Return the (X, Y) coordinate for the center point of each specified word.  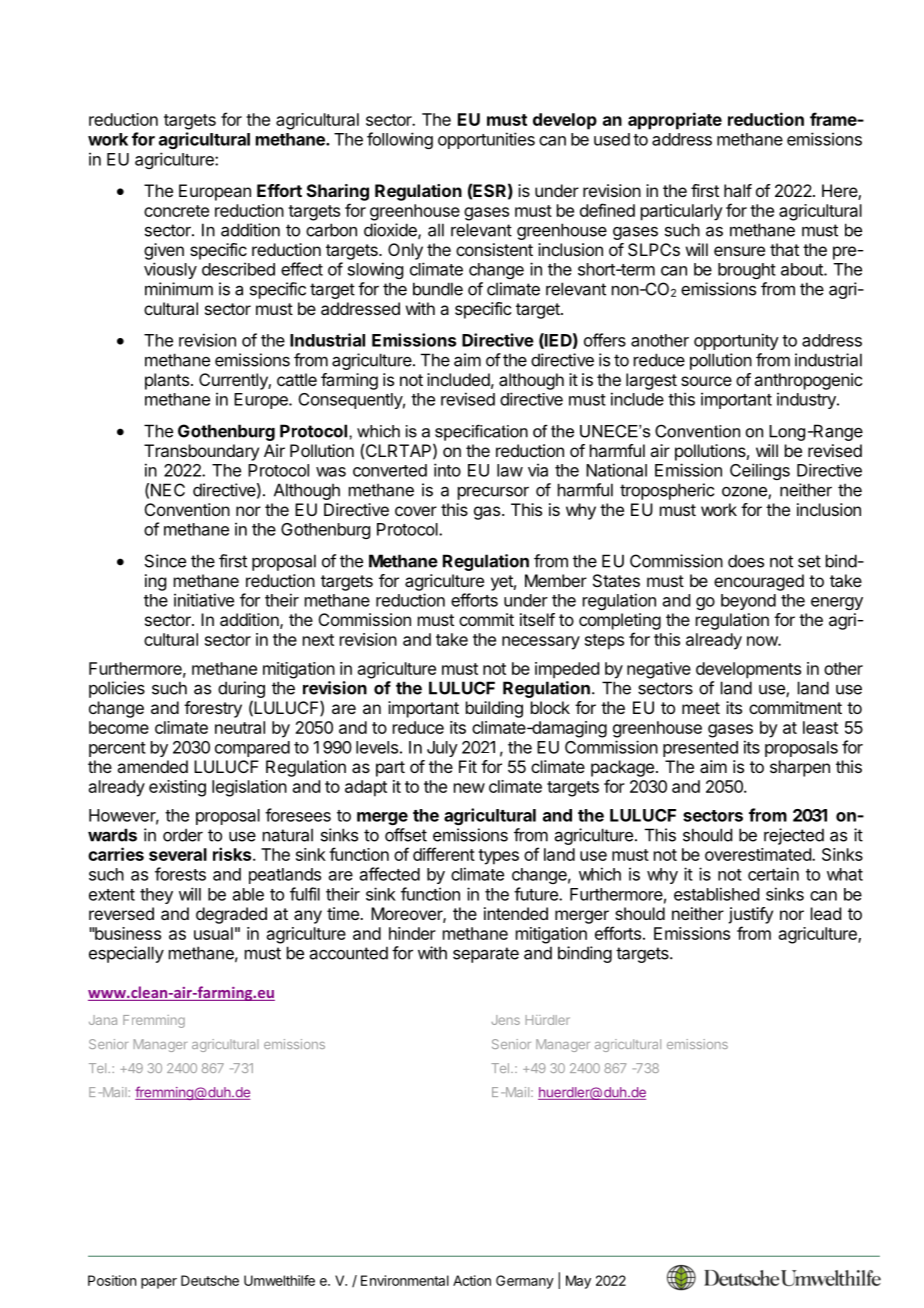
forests (180, 874)
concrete (176, 211)
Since (165, 561)
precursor (493, 493)
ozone (745, 493)
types (498, 857)
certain (773, 874)
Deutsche (210, 1280)
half (738, 190)
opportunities (486, 140)
